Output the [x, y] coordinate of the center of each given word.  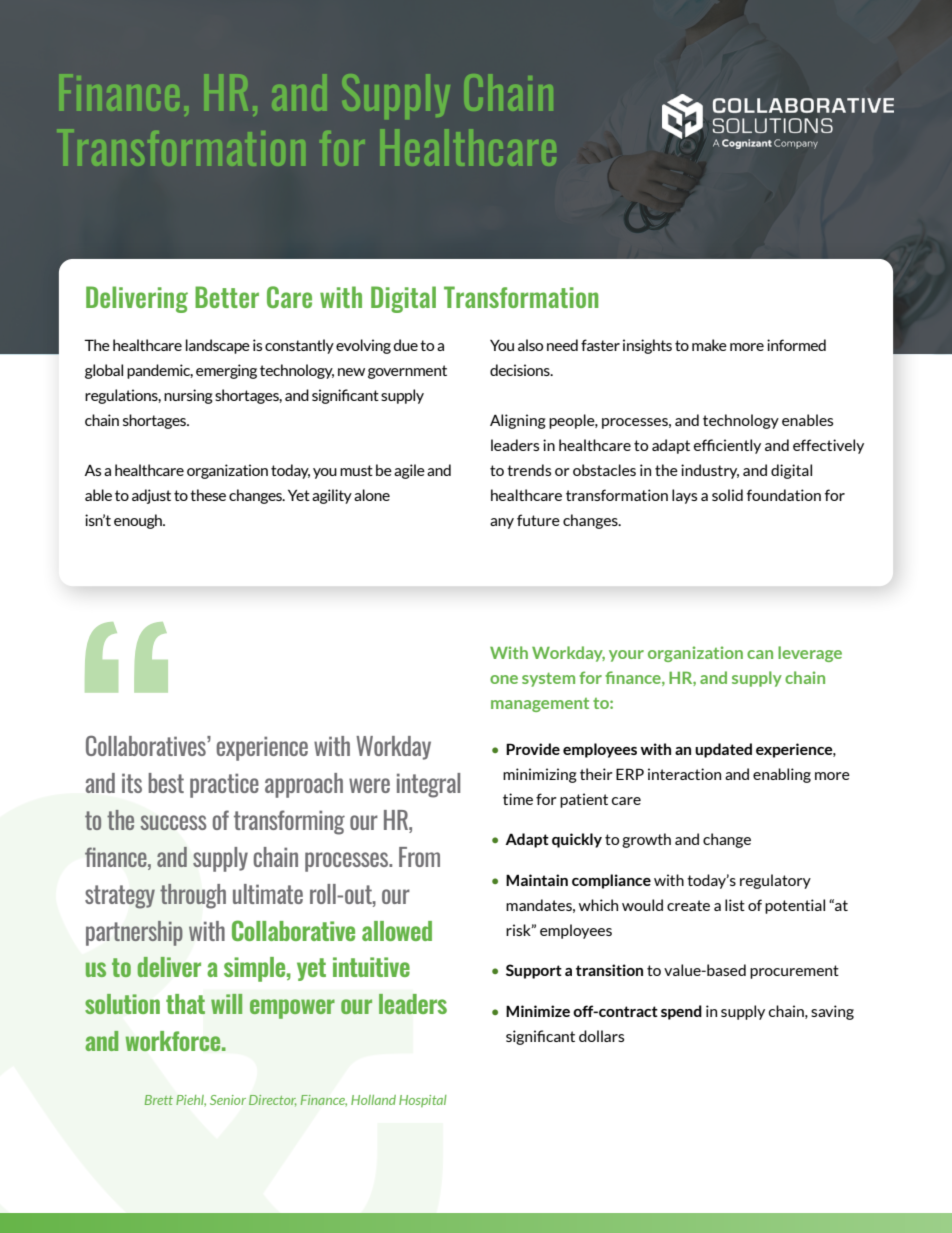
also [530, 345]
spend [681, 1012]
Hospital [423, 1101]
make [709, 345]
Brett [159, 1100]
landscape [218, 346]
